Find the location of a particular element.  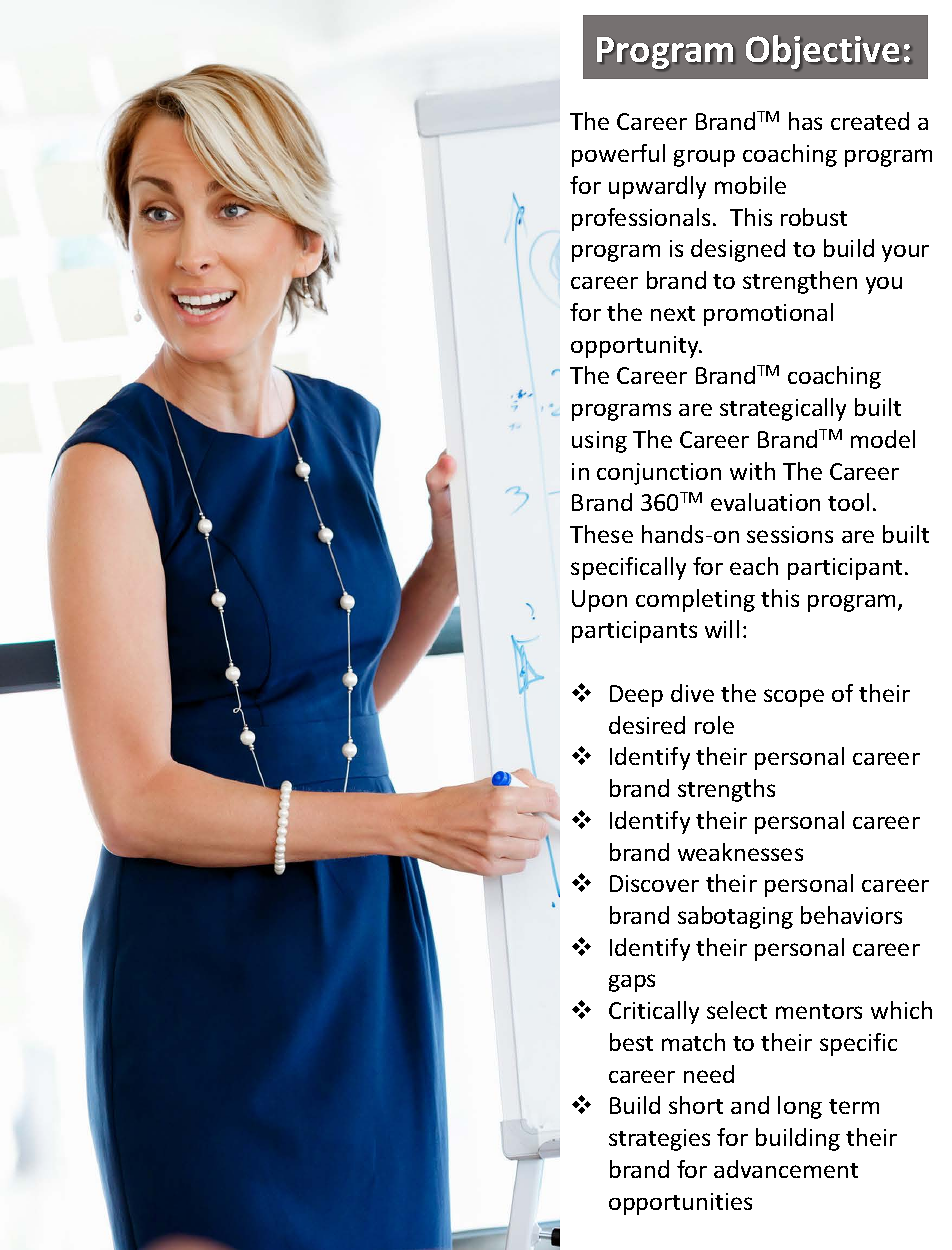

term is located at coordinates (854, 1106).
